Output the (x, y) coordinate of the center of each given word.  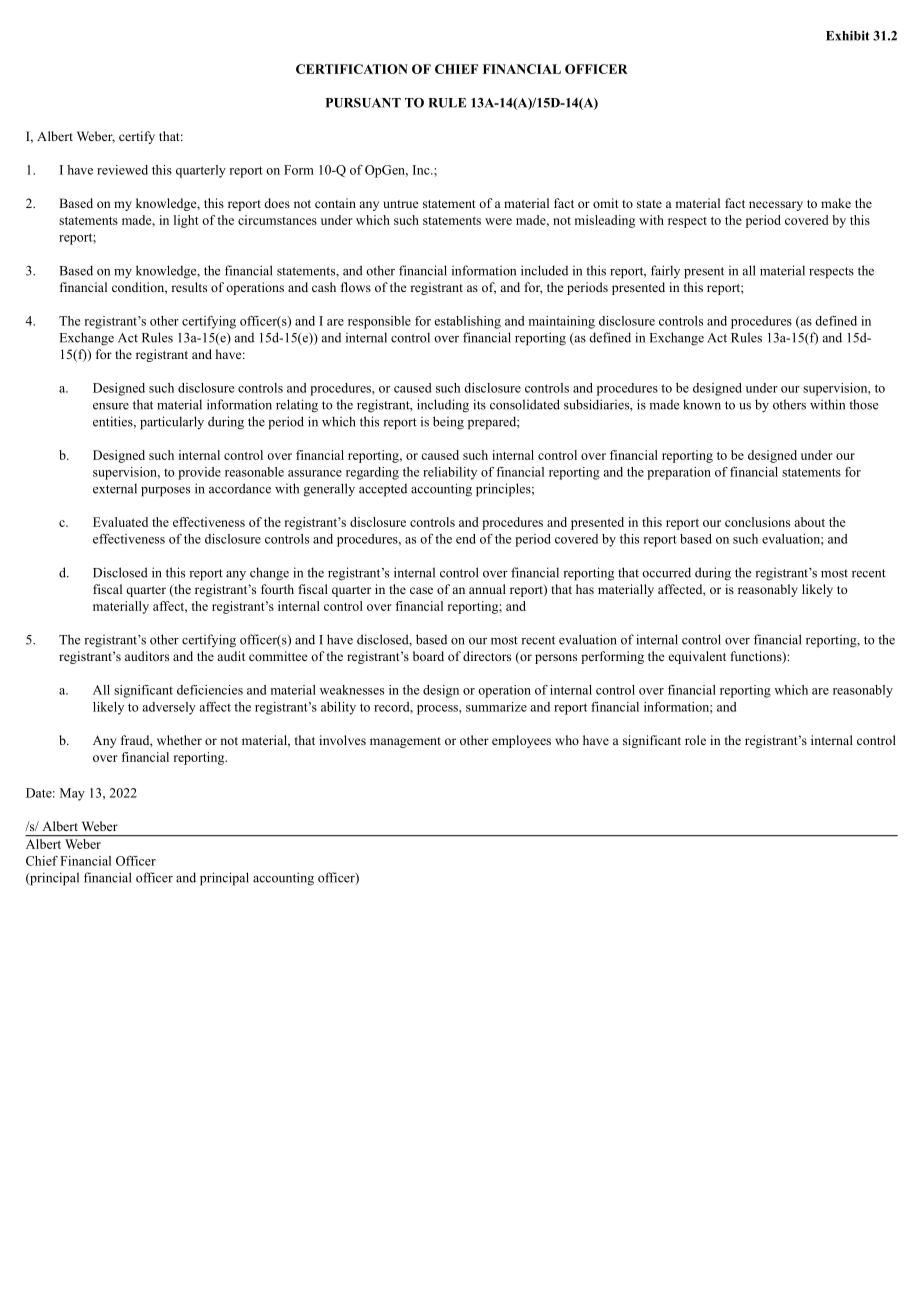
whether (179, 740)
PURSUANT (363, 103)
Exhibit (848, 36)
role (695, 740)
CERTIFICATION (352, 69)
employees (521, 741)
